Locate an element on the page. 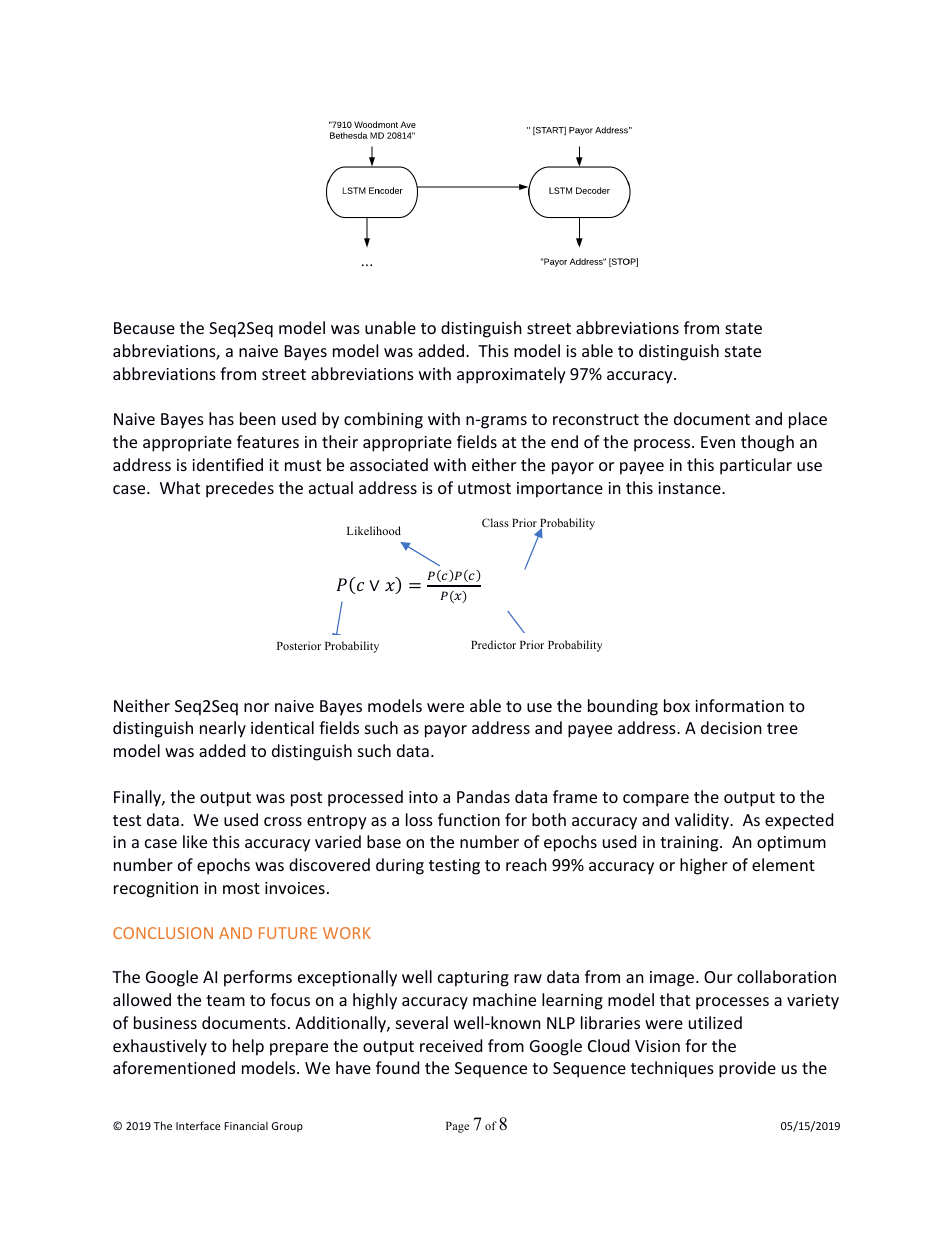 This document has height=1233, width=952. Class is located at coordinates (495, 522).
